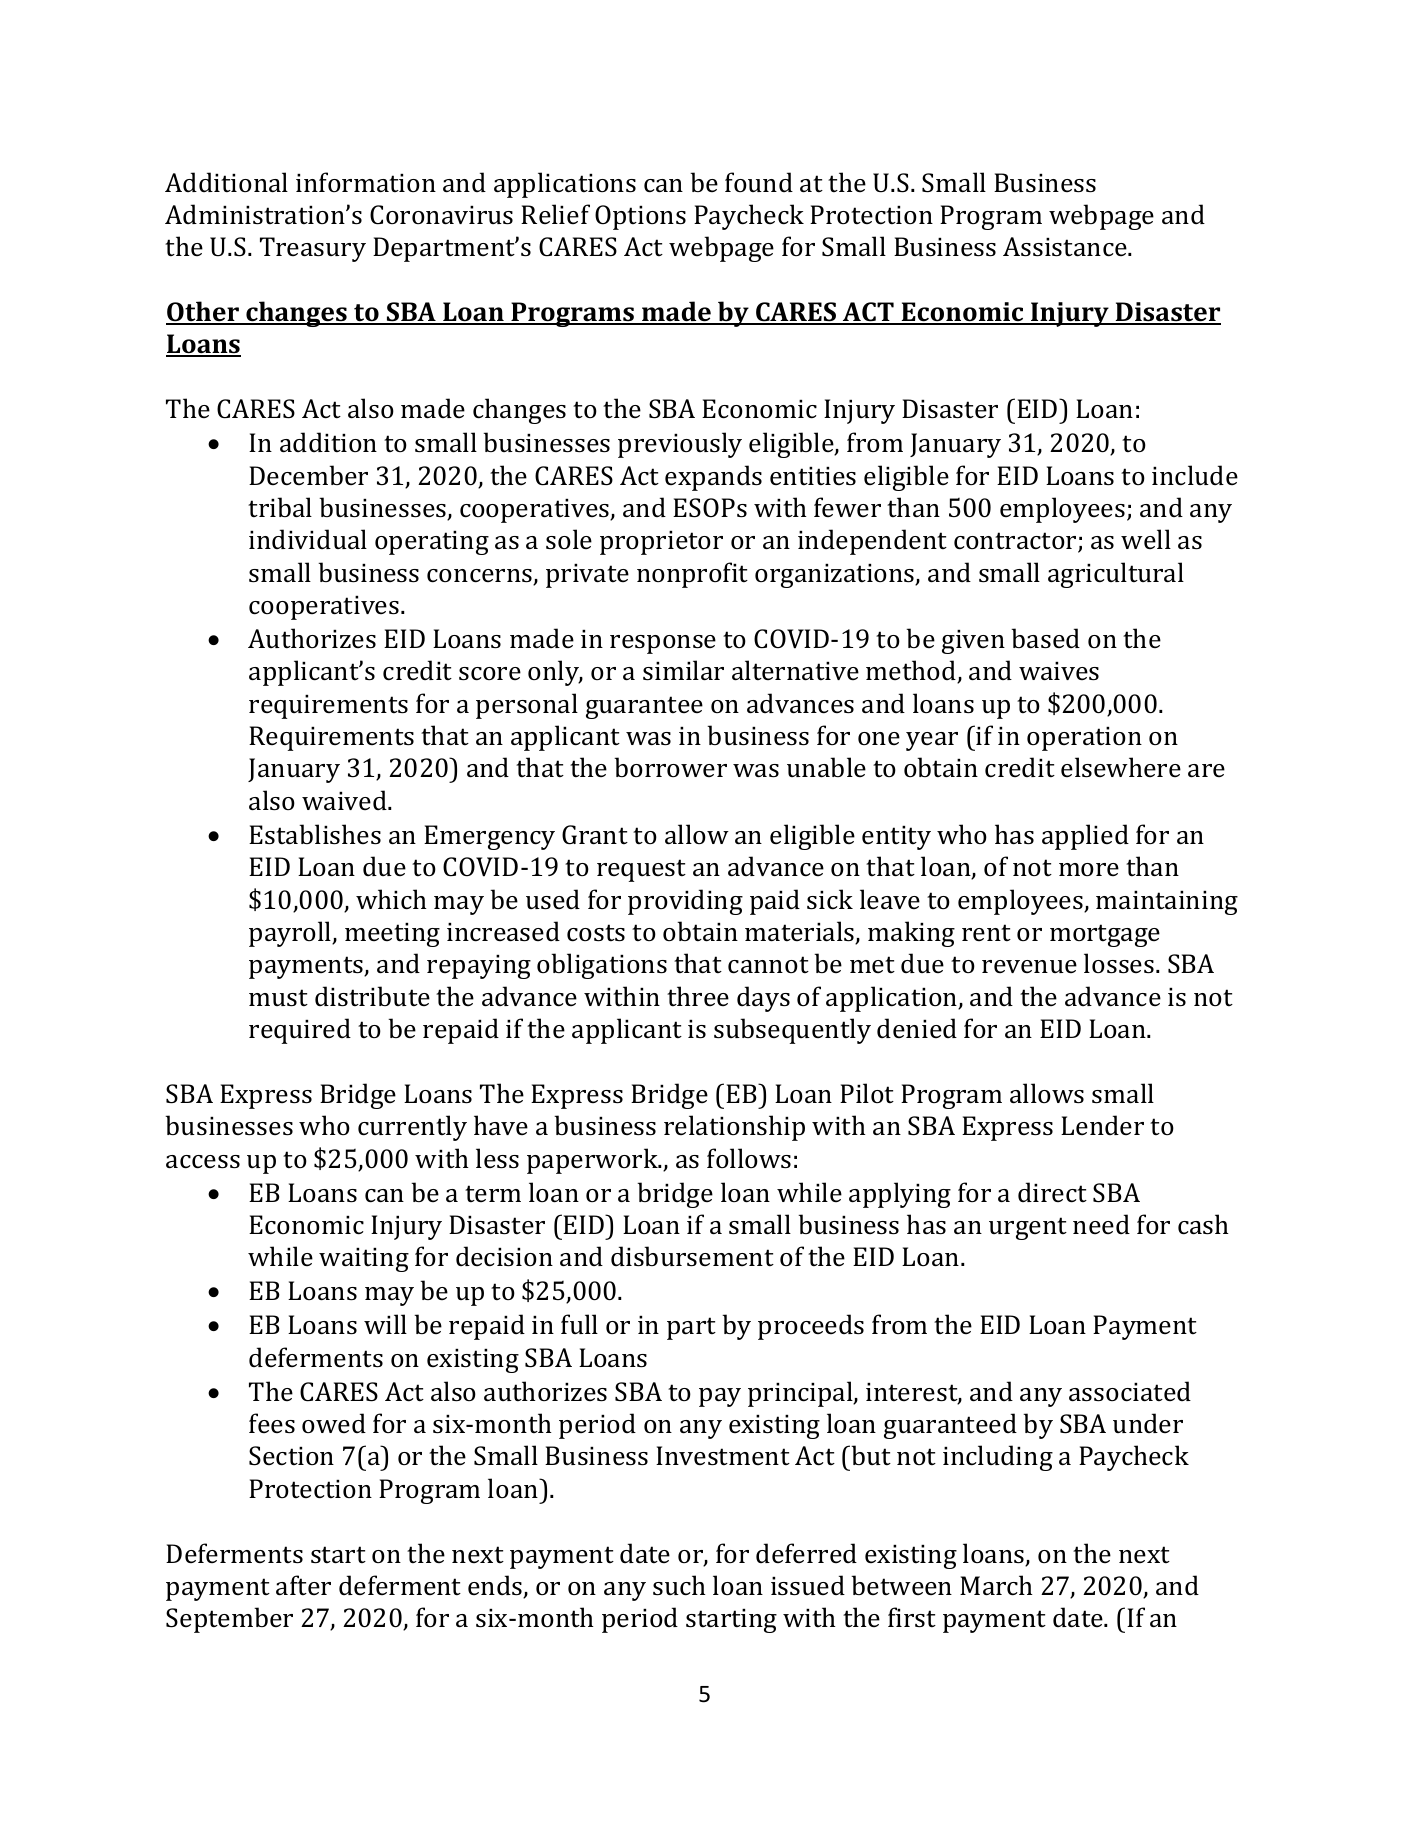  I want to click on Assistance, so click(1066, 247).
